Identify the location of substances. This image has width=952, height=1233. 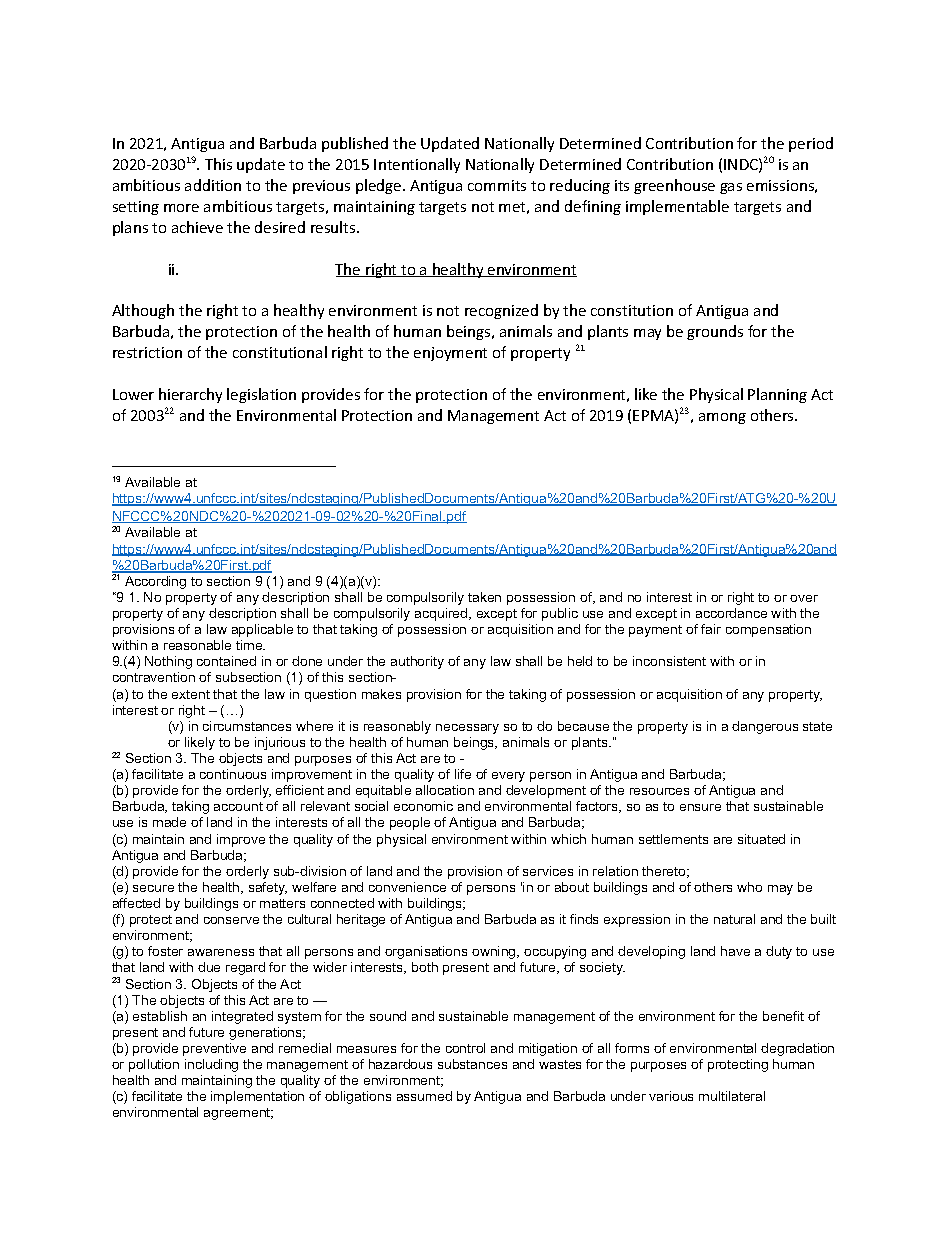
(472, 1064).
